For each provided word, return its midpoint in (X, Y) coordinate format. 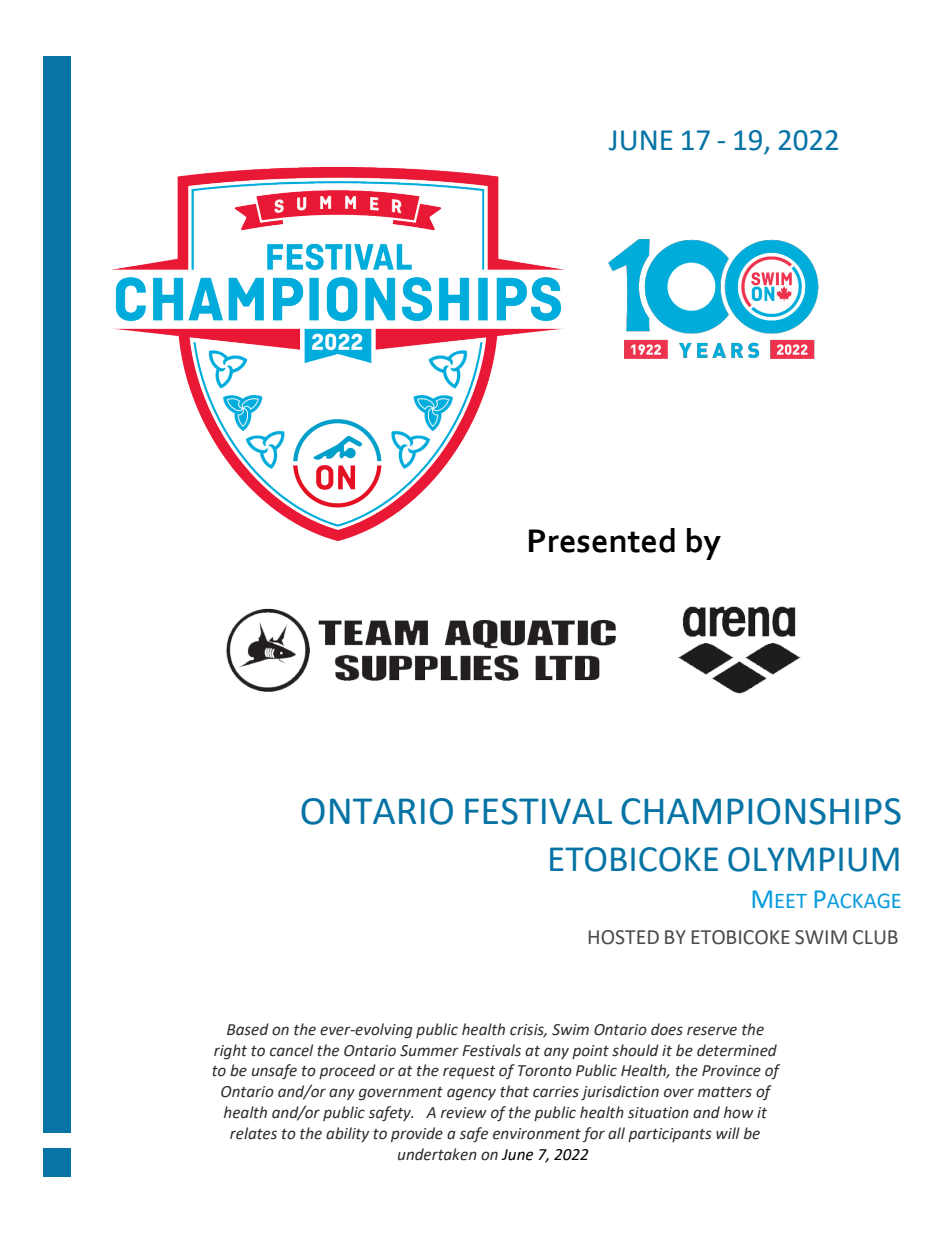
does (667, 1029)
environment (537, 1134)
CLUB (875, 937)
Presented (602, 540)
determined (737, 1050)
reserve (712, 1031)
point (590, 1052)
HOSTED (624, 937)
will (728, 1133)
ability (347, 1134)
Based (248, 1029)
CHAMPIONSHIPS (761, 811)
